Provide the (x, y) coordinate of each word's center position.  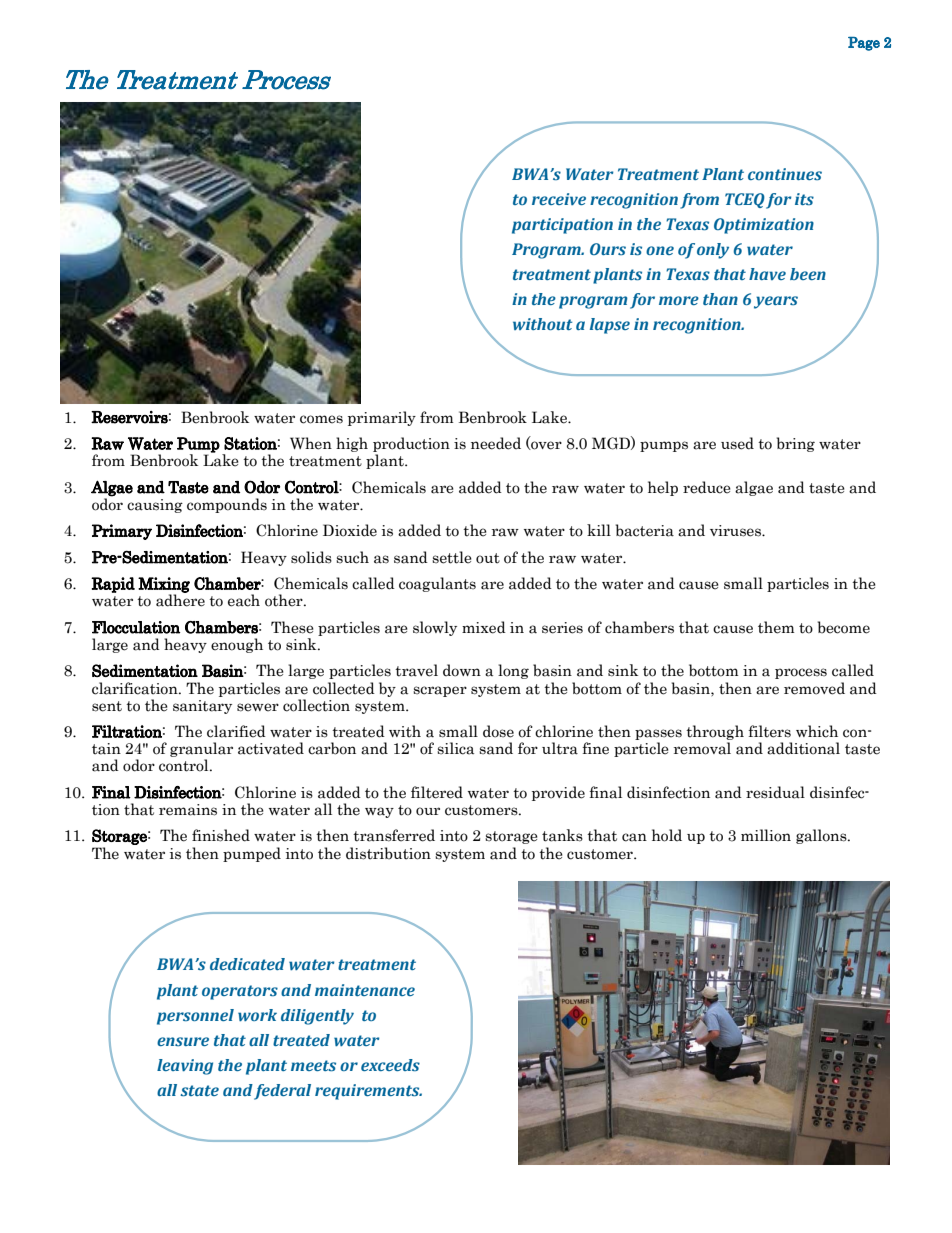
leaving (185, 1067)
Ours (608, 249)
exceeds (390, 1065)
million (766, 835)
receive (559, 199)
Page (864, 44)
